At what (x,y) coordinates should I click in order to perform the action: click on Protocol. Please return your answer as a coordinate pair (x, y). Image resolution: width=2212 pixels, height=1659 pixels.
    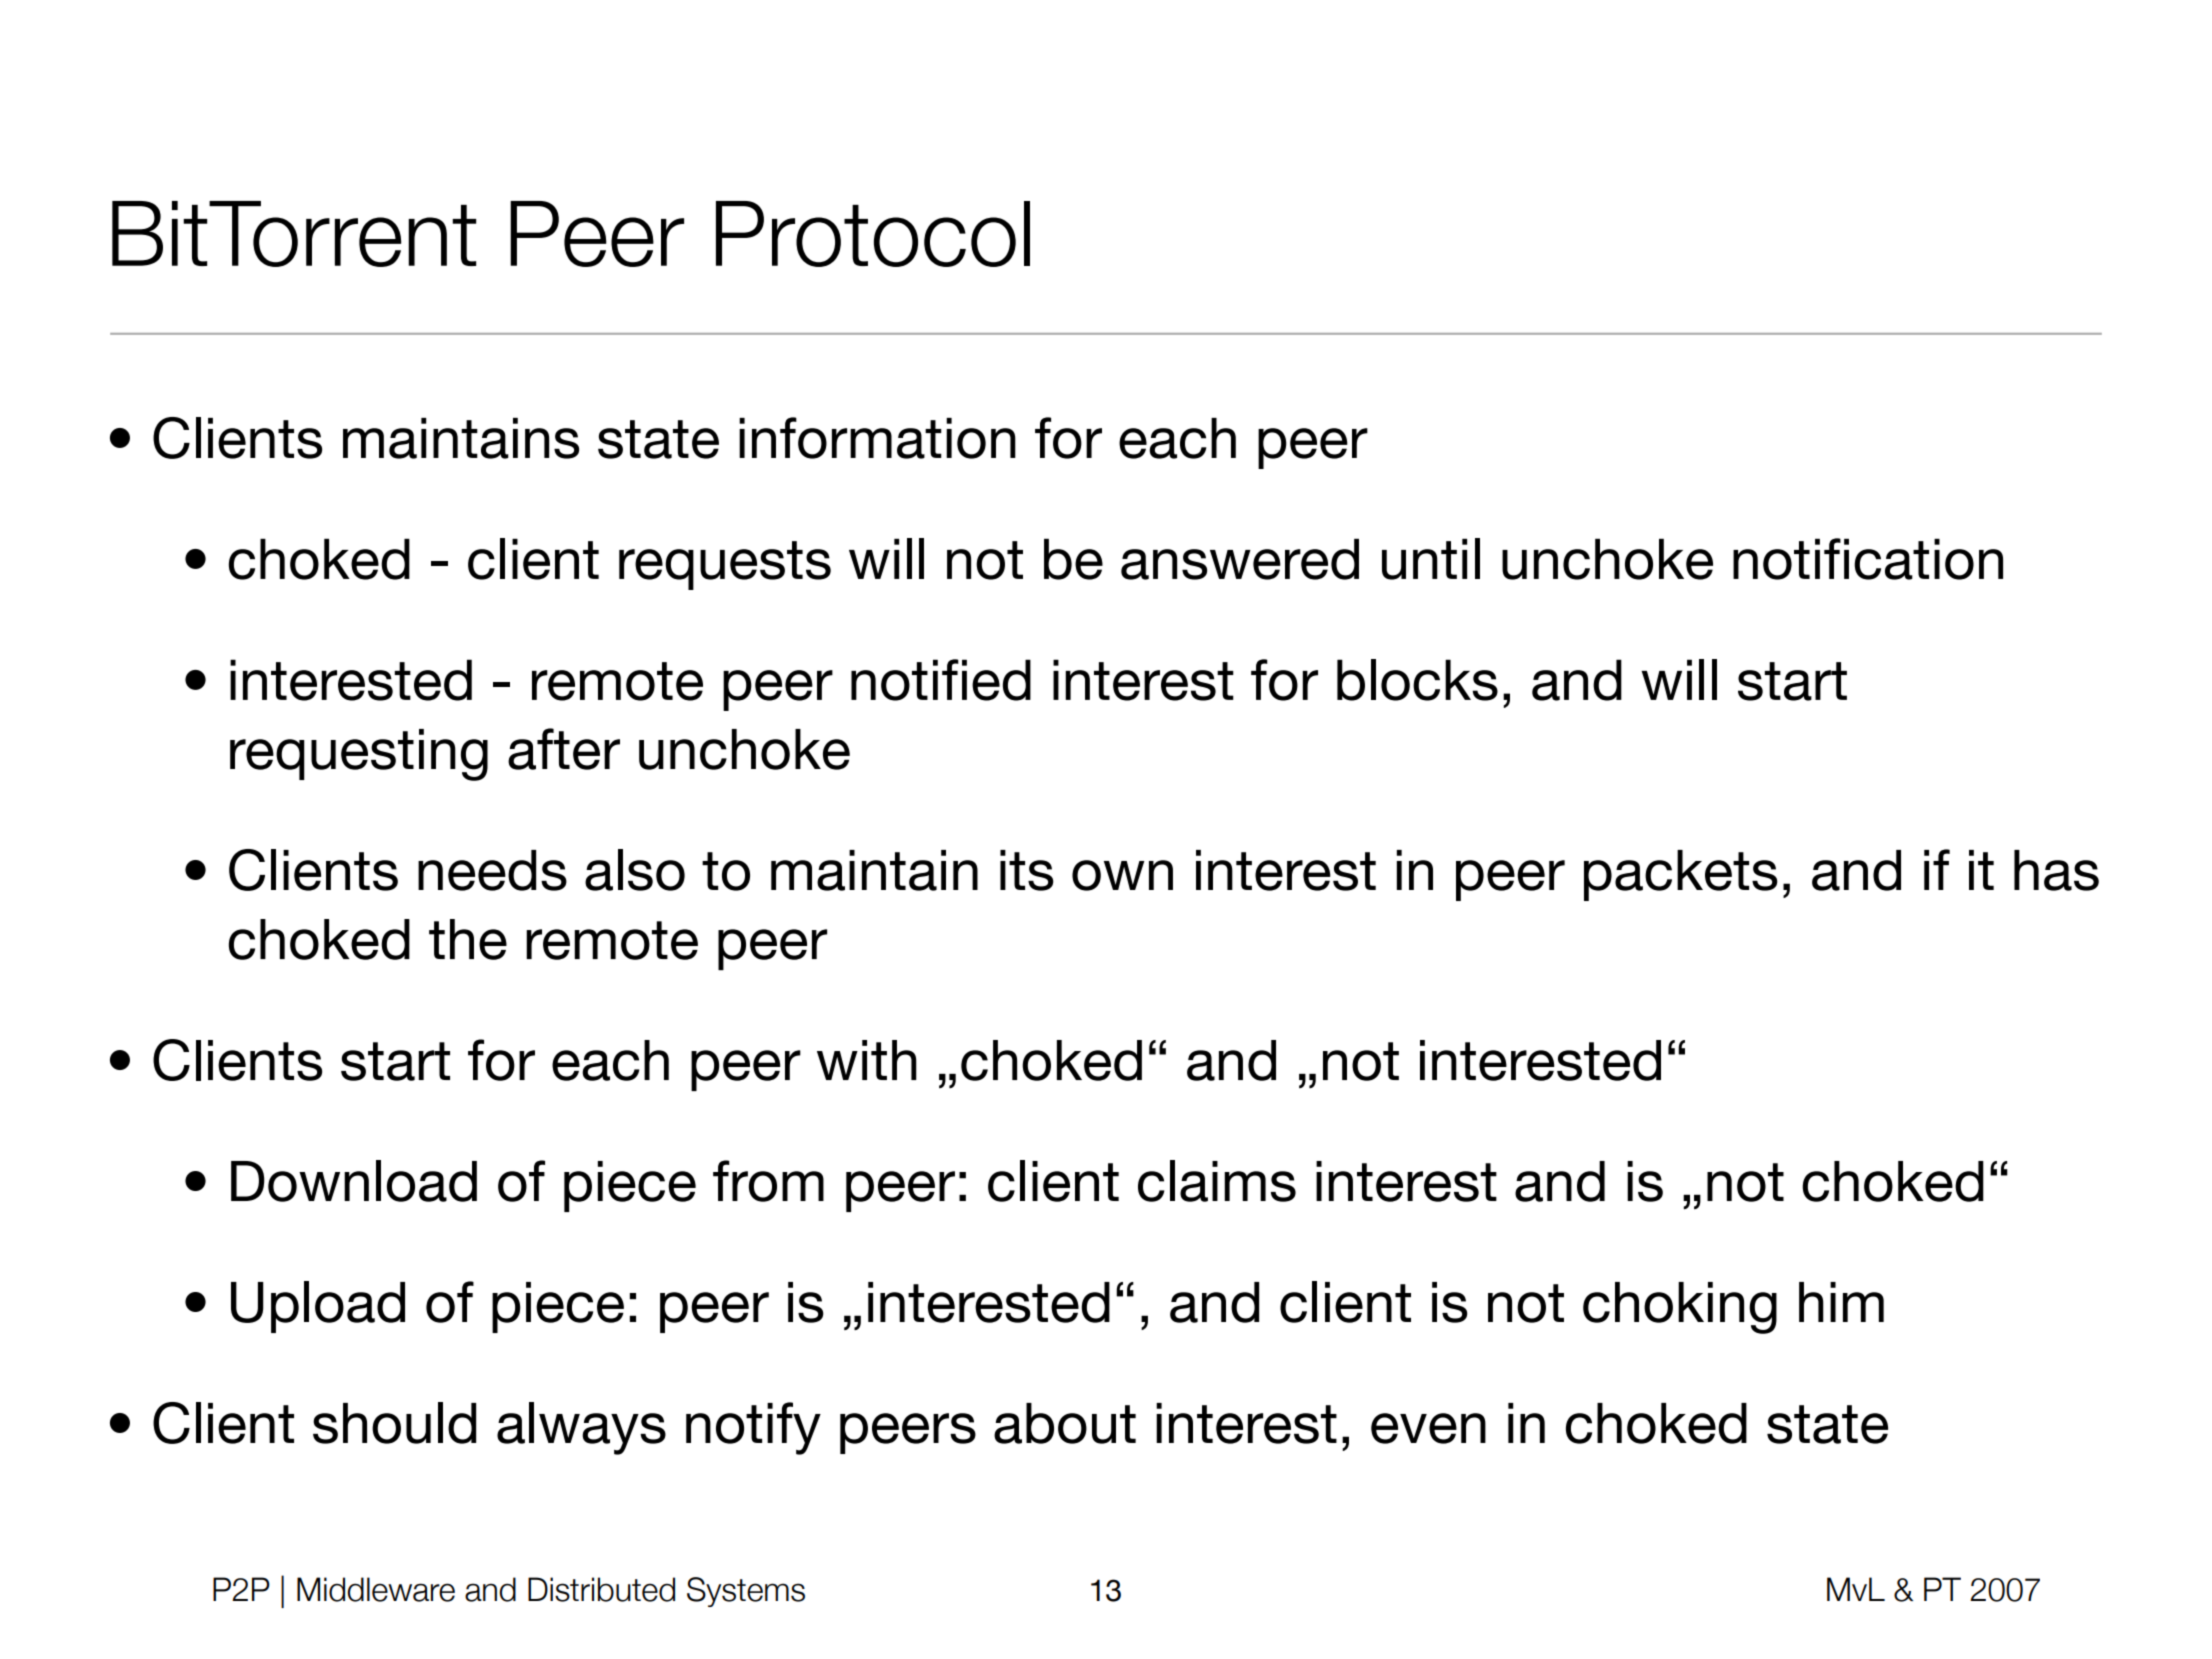
    Looking at the image, I should click on (873, 234).
